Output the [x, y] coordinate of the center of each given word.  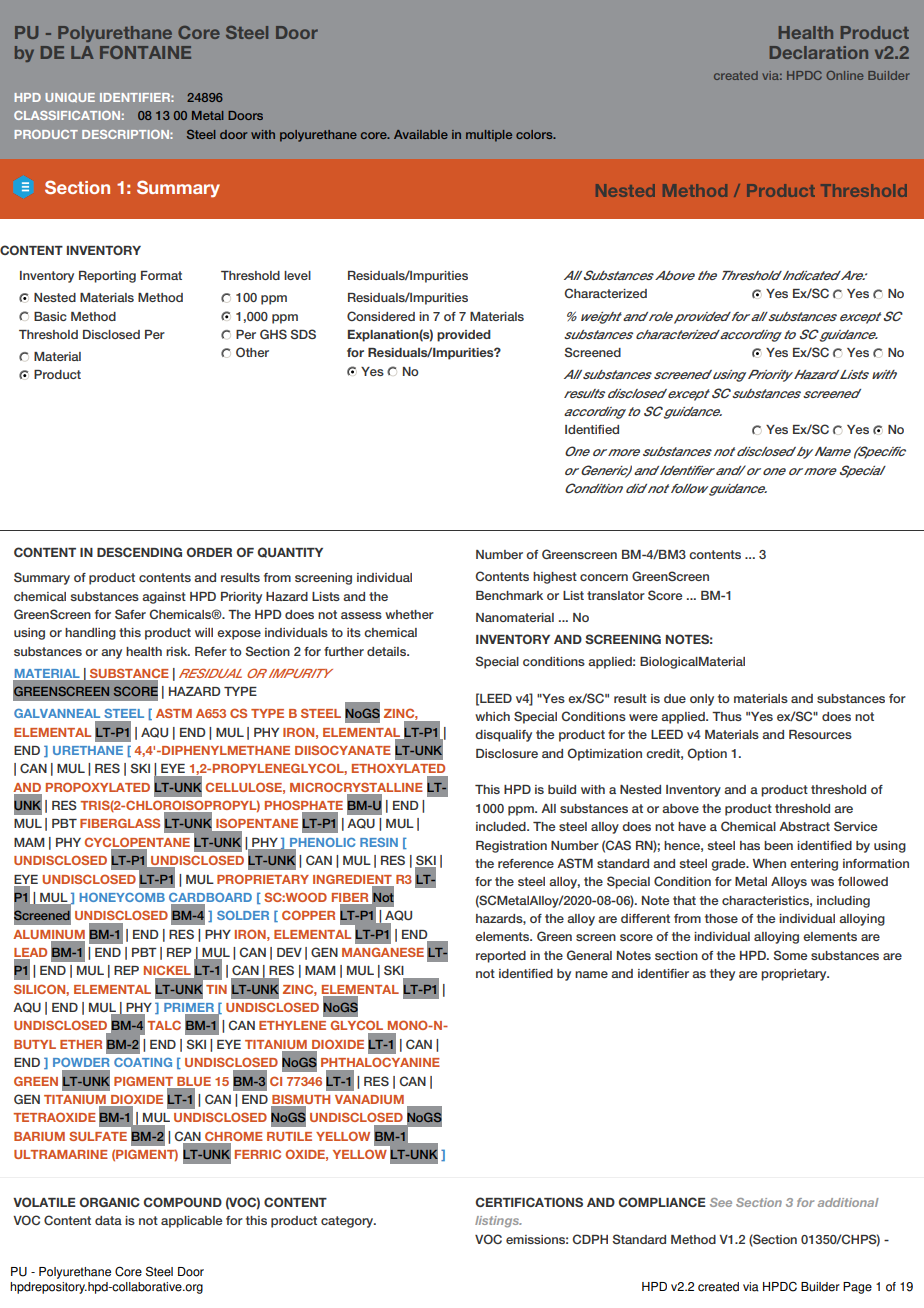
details [388, 651]
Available [421, 134]
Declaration [819, 52]
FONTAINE [145, 52]
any [111, 654]
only [702, 700]
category [348, 1222]
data [108, 1220]
